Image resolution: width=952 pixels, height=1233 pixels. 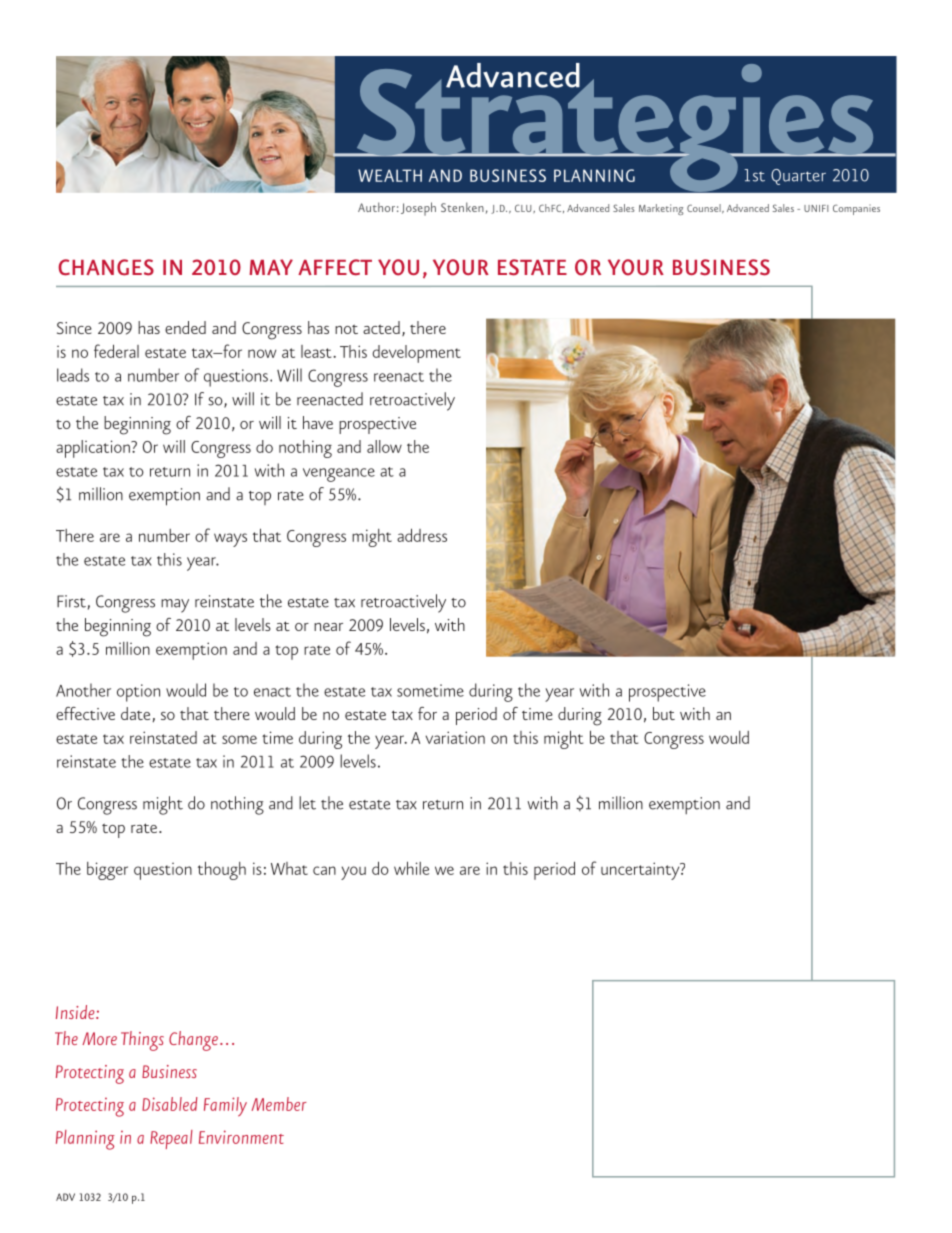 I want to click on option, so click(x=138, y=693).
